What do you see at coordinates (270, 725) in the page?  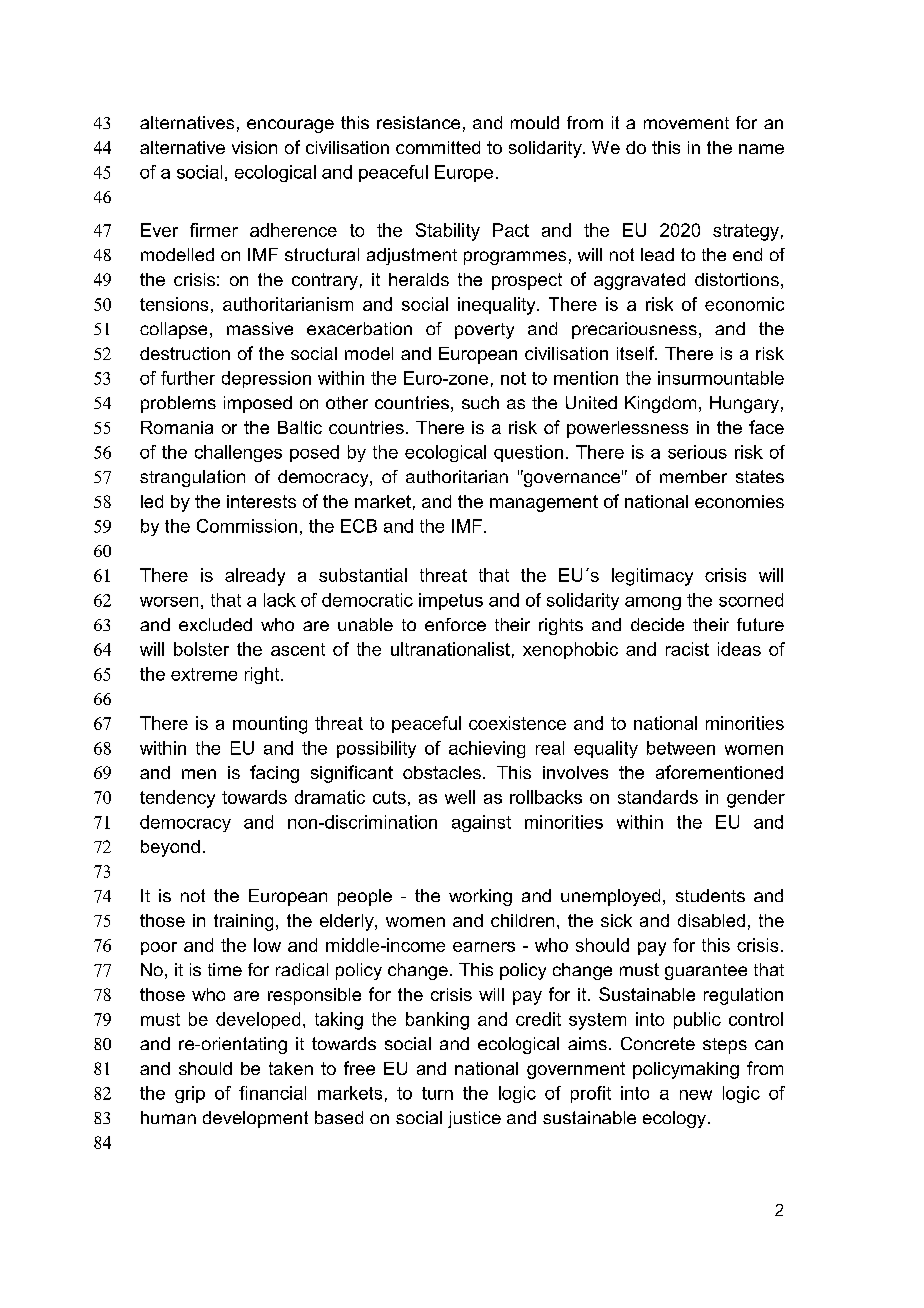 I see `mounting` at bounding box center [270, 725].
